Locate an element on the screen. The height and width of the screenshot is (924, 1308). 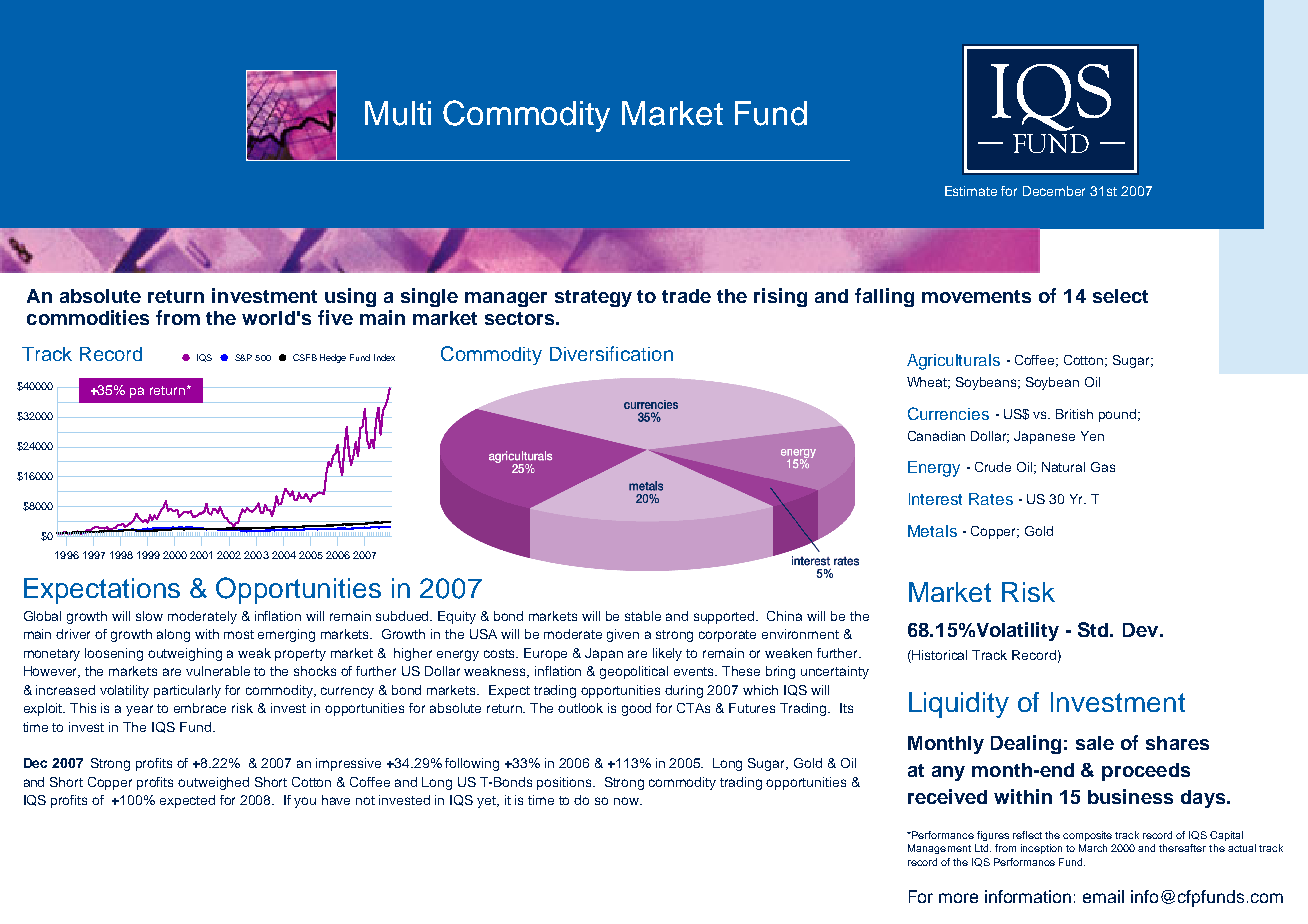
Liquidity is located at coordinates (959, 705).
